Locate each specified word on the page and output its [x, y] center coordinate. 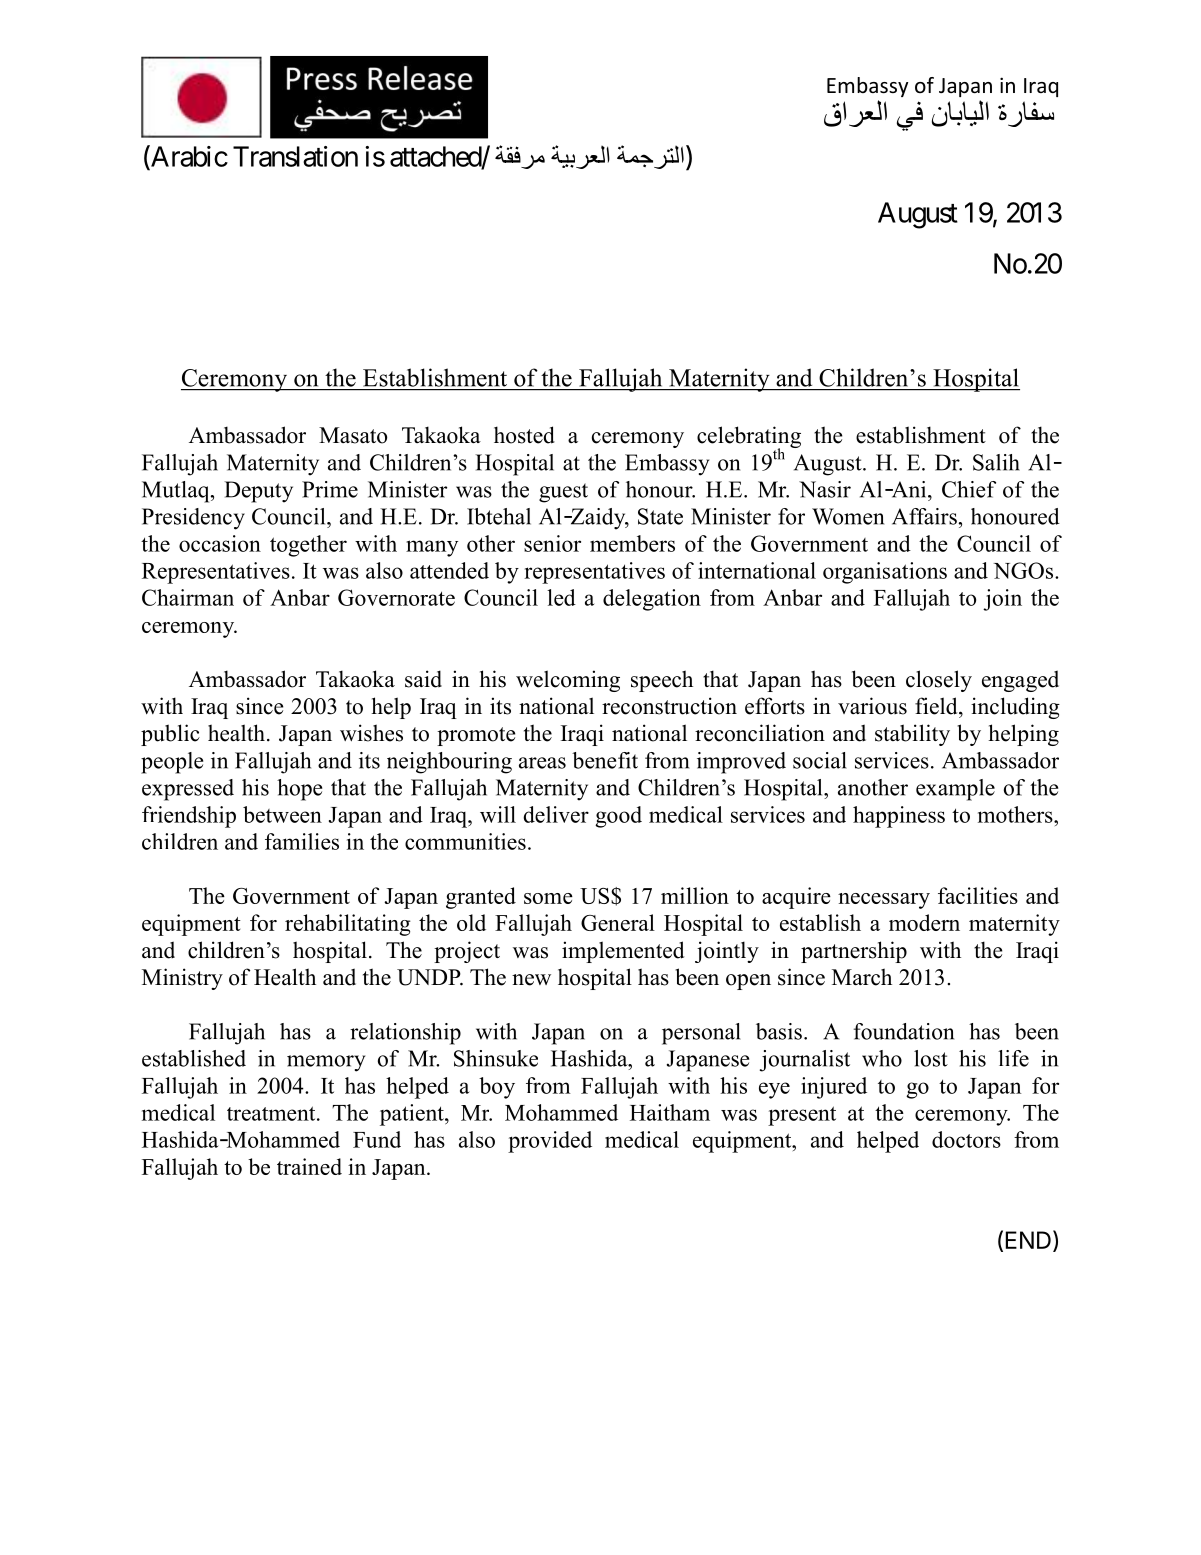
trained [309, 1166]
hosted [524, 435]
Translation [295, 156]
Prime [330, 489]
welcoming [568, 681]
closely [939, 681]
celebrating [749, 438]
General [618, 922]
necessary [884, 901]
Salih [996, 462]
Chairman [188, 597]
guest [563, 493]
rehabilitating [348, 925]
